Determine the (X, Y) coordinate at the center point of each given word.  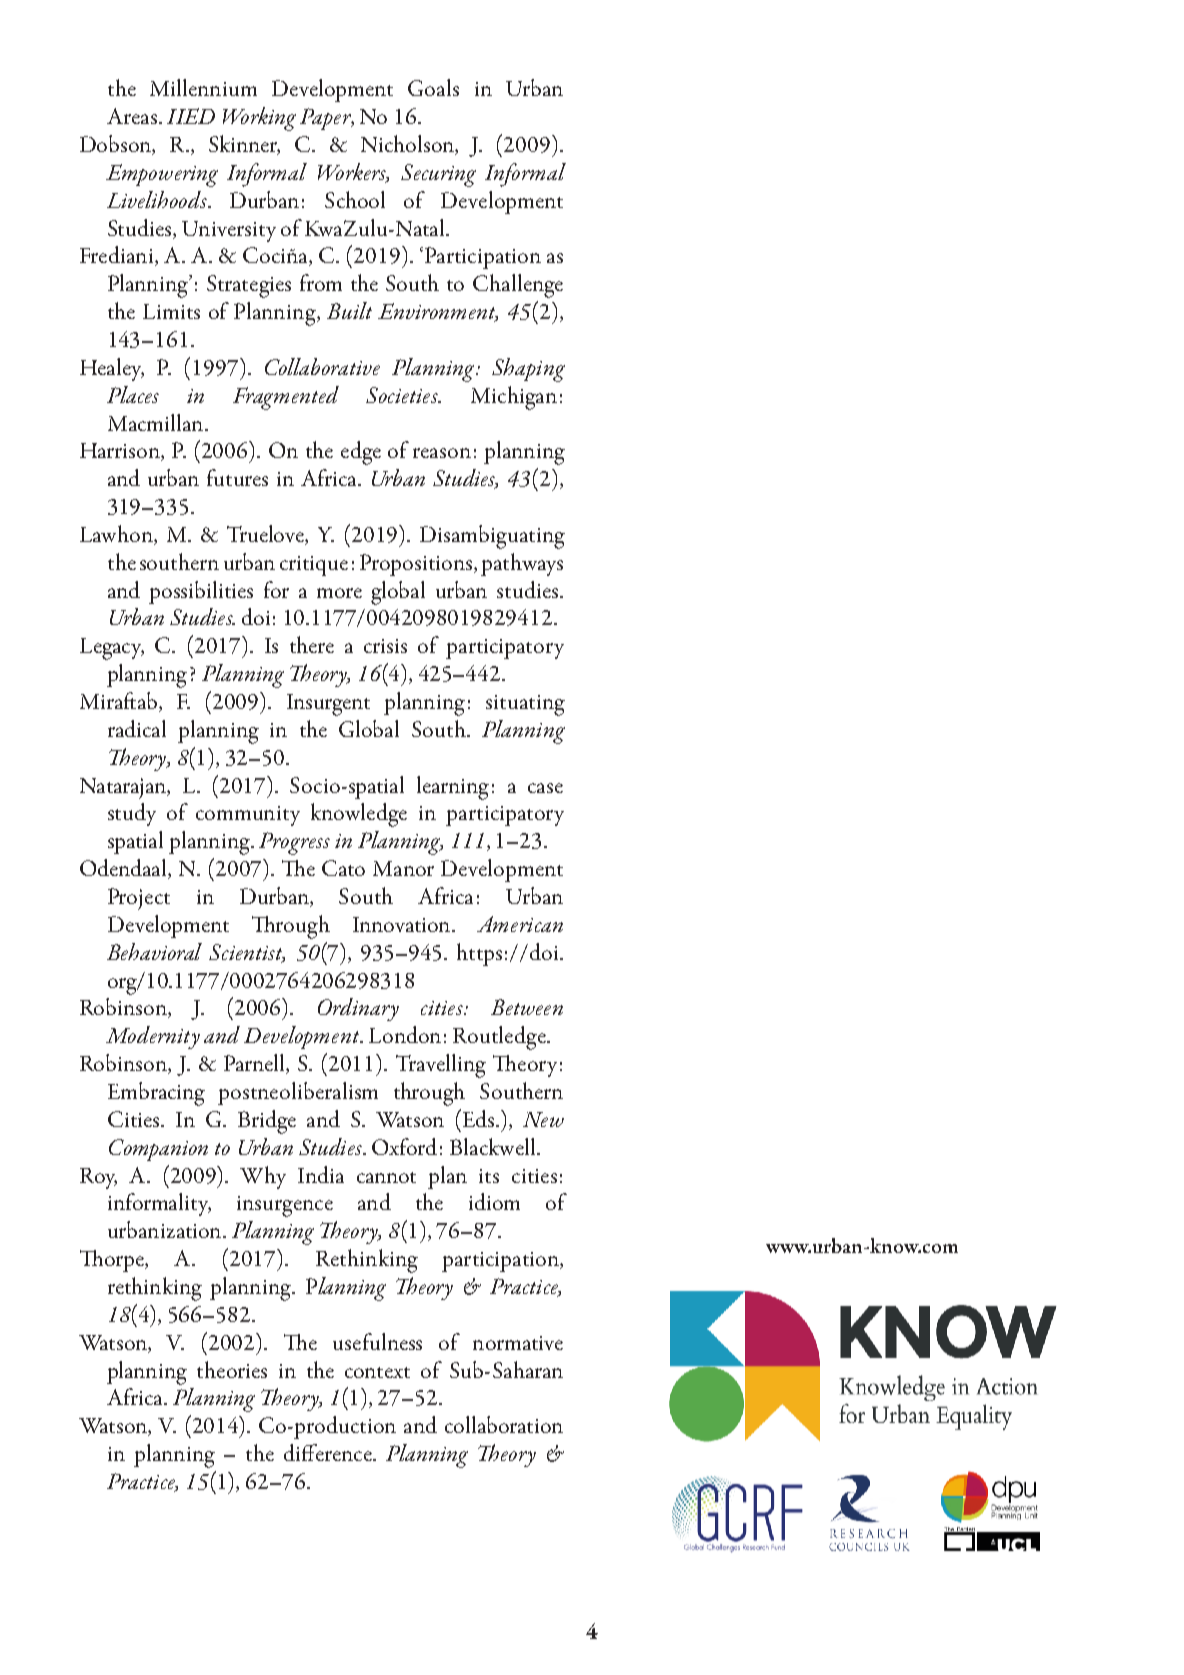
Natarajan (124, 788)
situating (525, 705)
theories (232, 1369)
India (321, 1174)
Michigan (514, 398)
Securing (438, 175)
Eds (478, 1118)
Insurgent (328, 705)
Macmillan (157, 422)
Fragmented (286, 398)
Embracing (156, 1094)
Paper (326, 119)
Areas (132, 116)
